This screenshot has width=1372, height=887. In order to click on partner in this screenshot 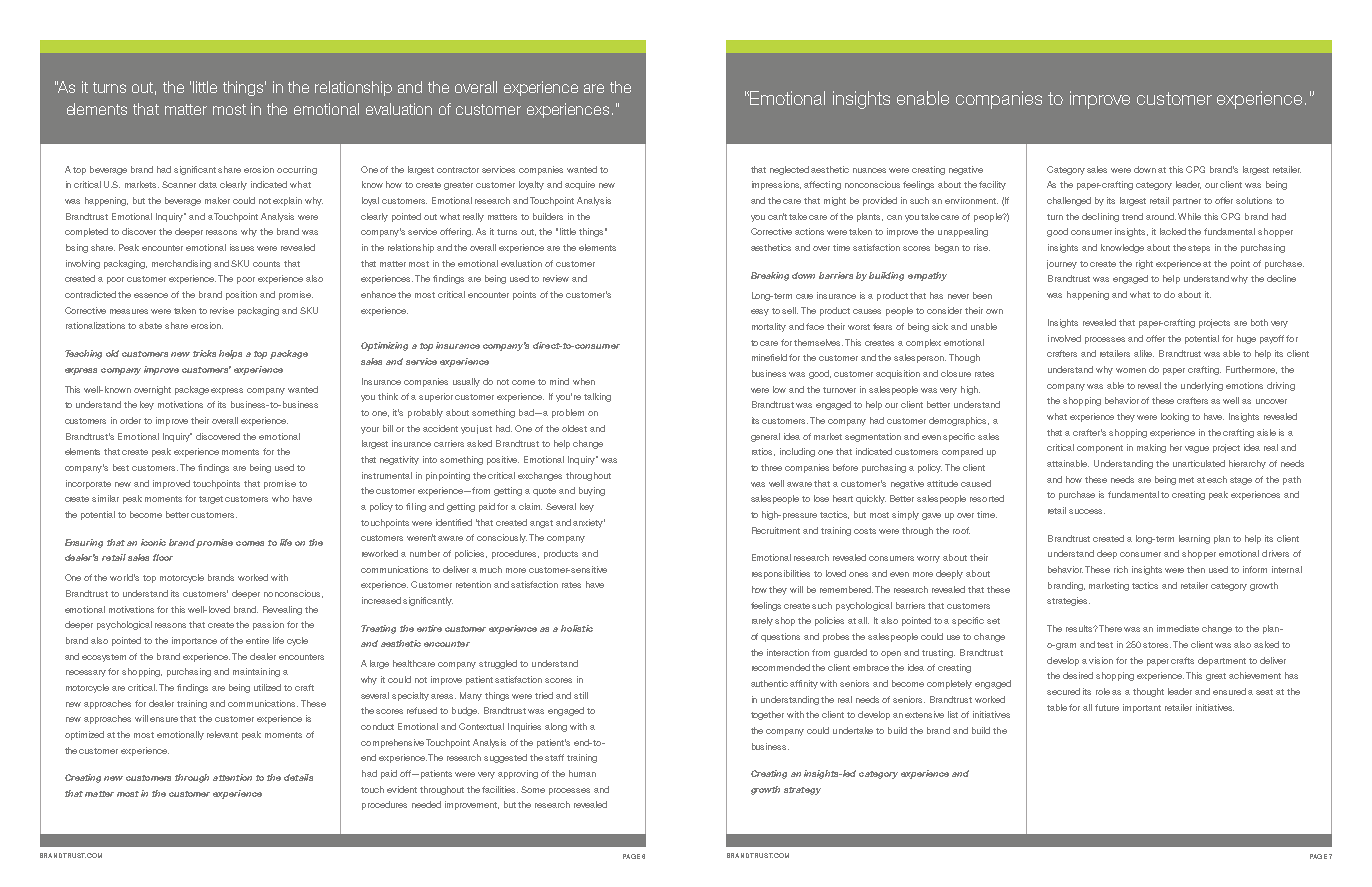, I will do `click(1187, 202)`.
